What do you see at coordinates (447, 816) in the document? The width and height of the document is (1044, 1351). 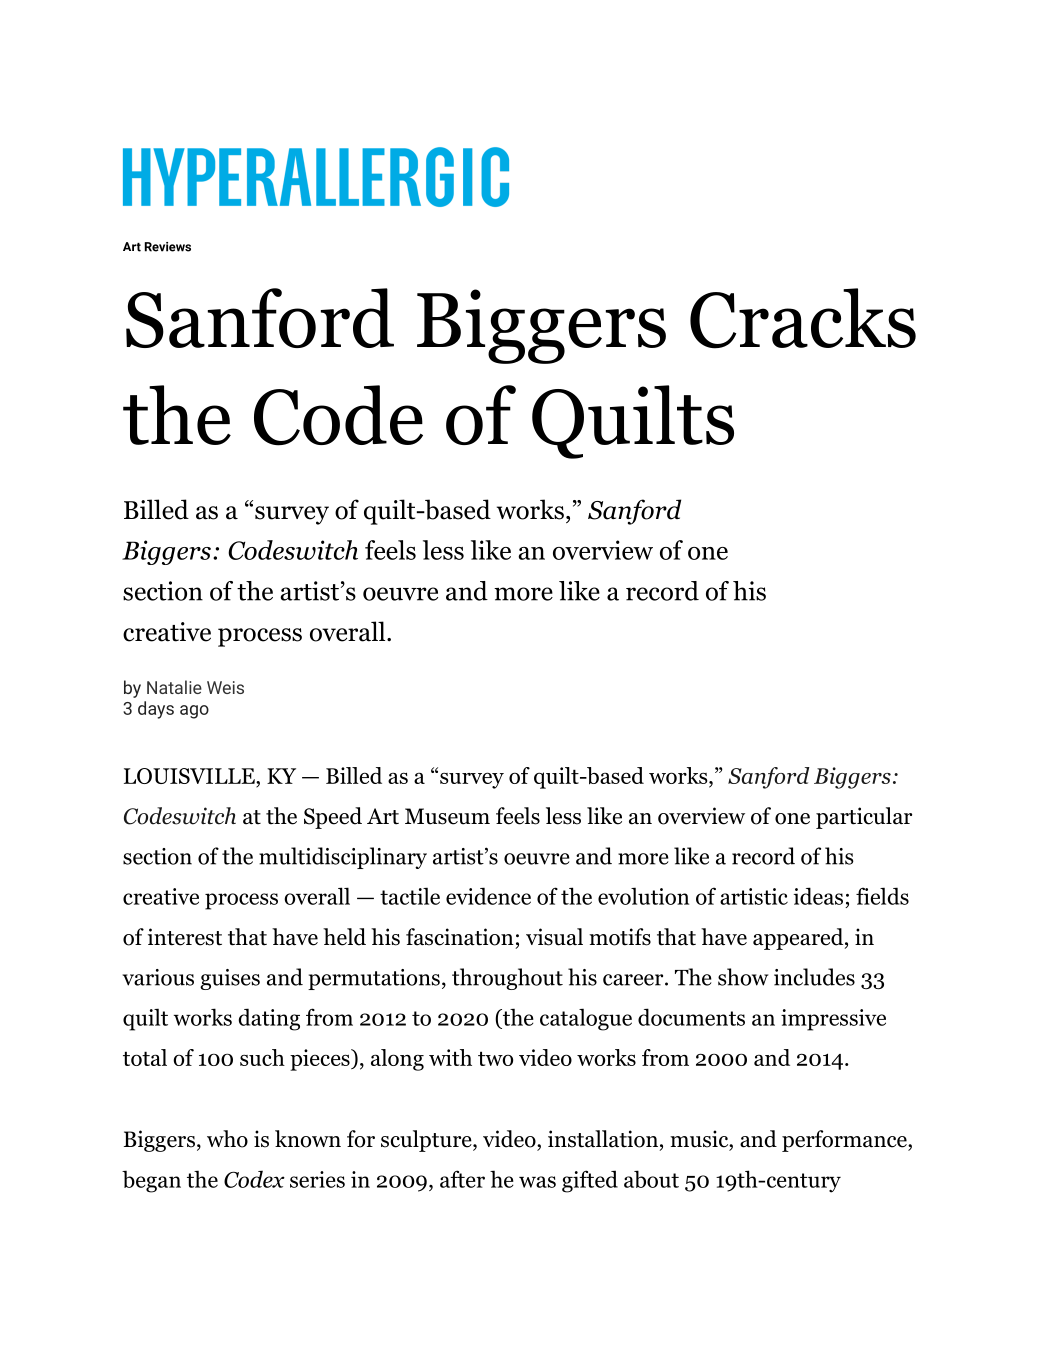 I see `Museum` at bounding box center [447, 816].
